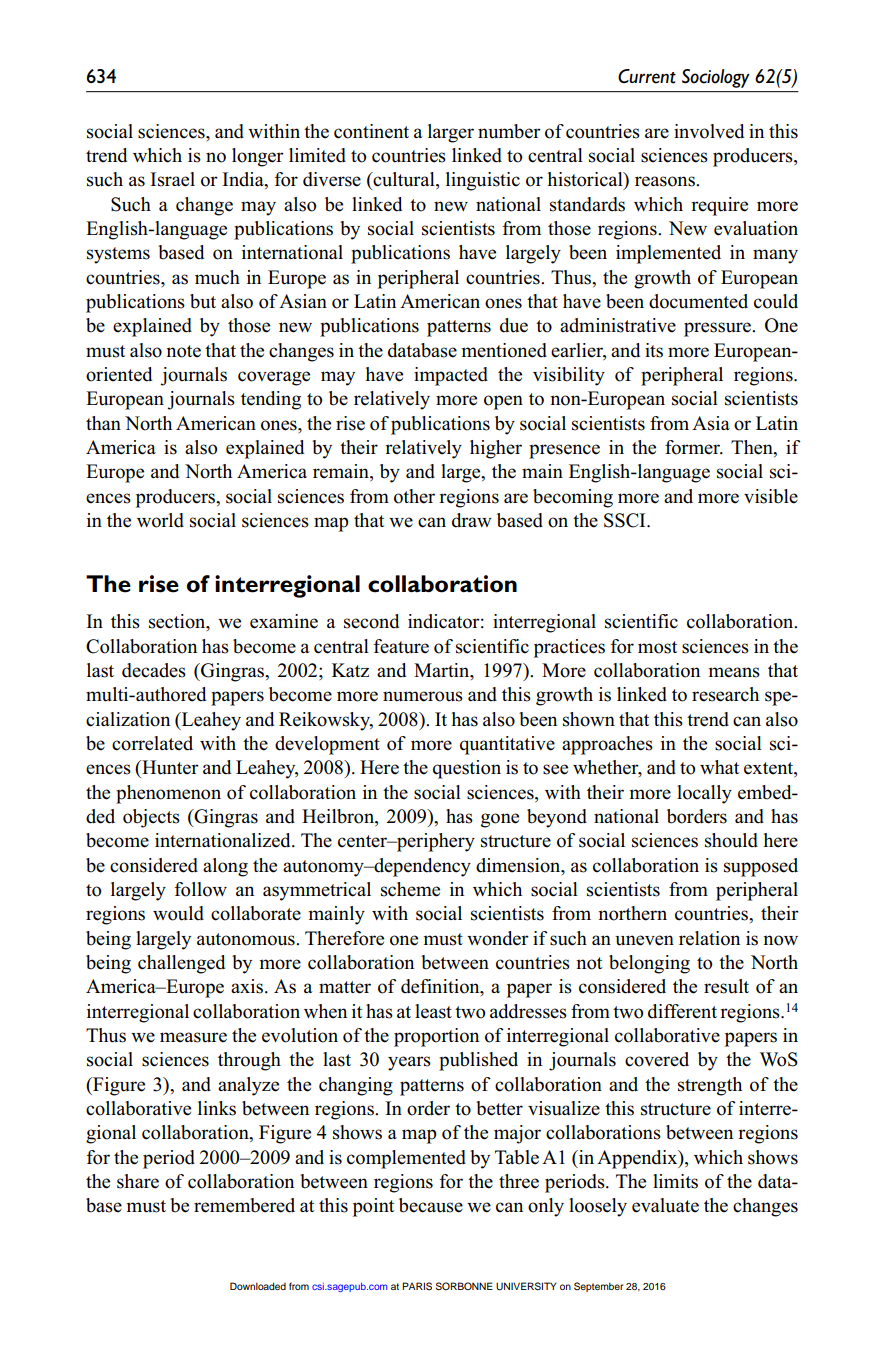 This image has height=1345, width=896. Describe the element at coordinates (423, 696) in the image. I see `numerous` at that location.
